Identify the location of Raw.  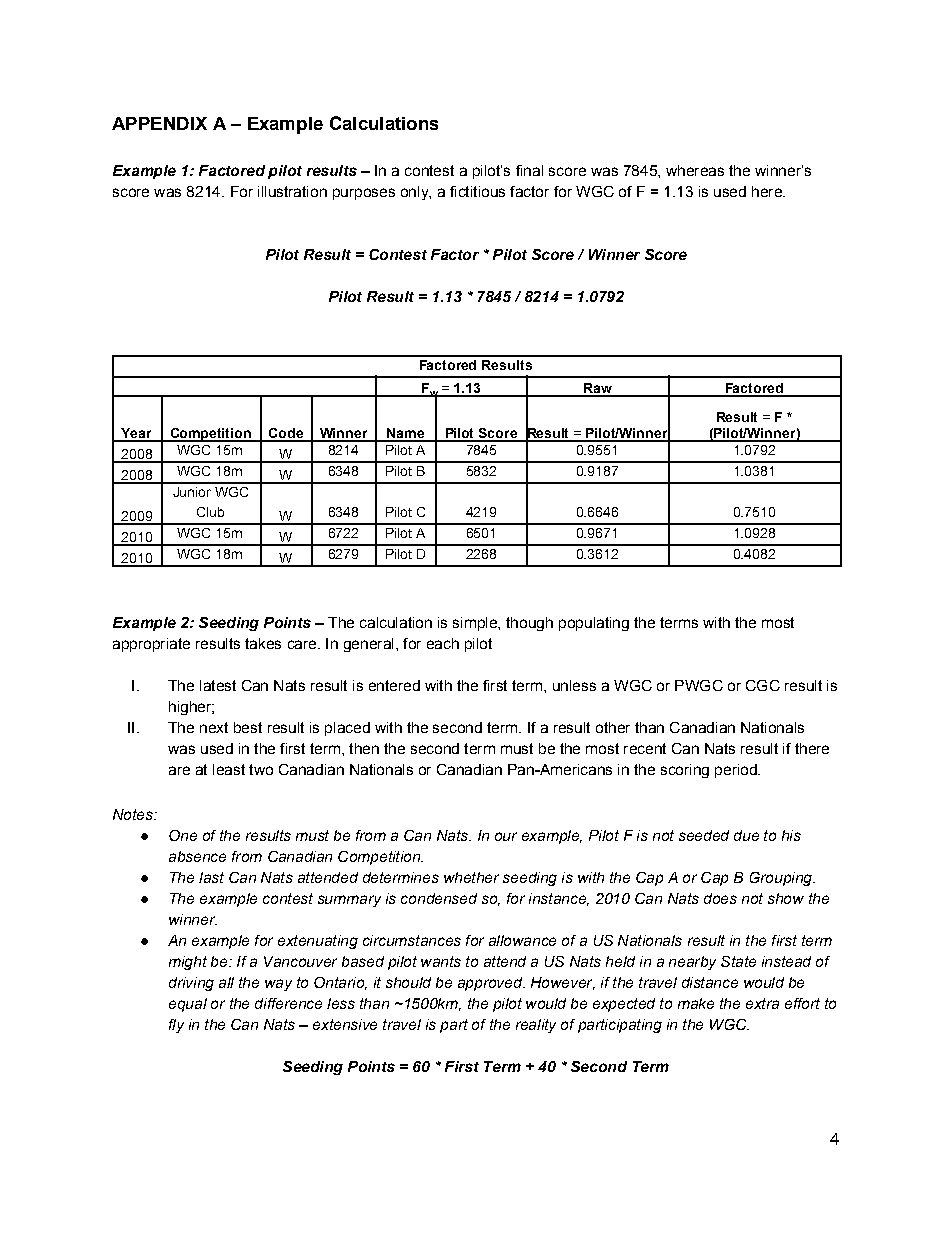
(598, 389).
